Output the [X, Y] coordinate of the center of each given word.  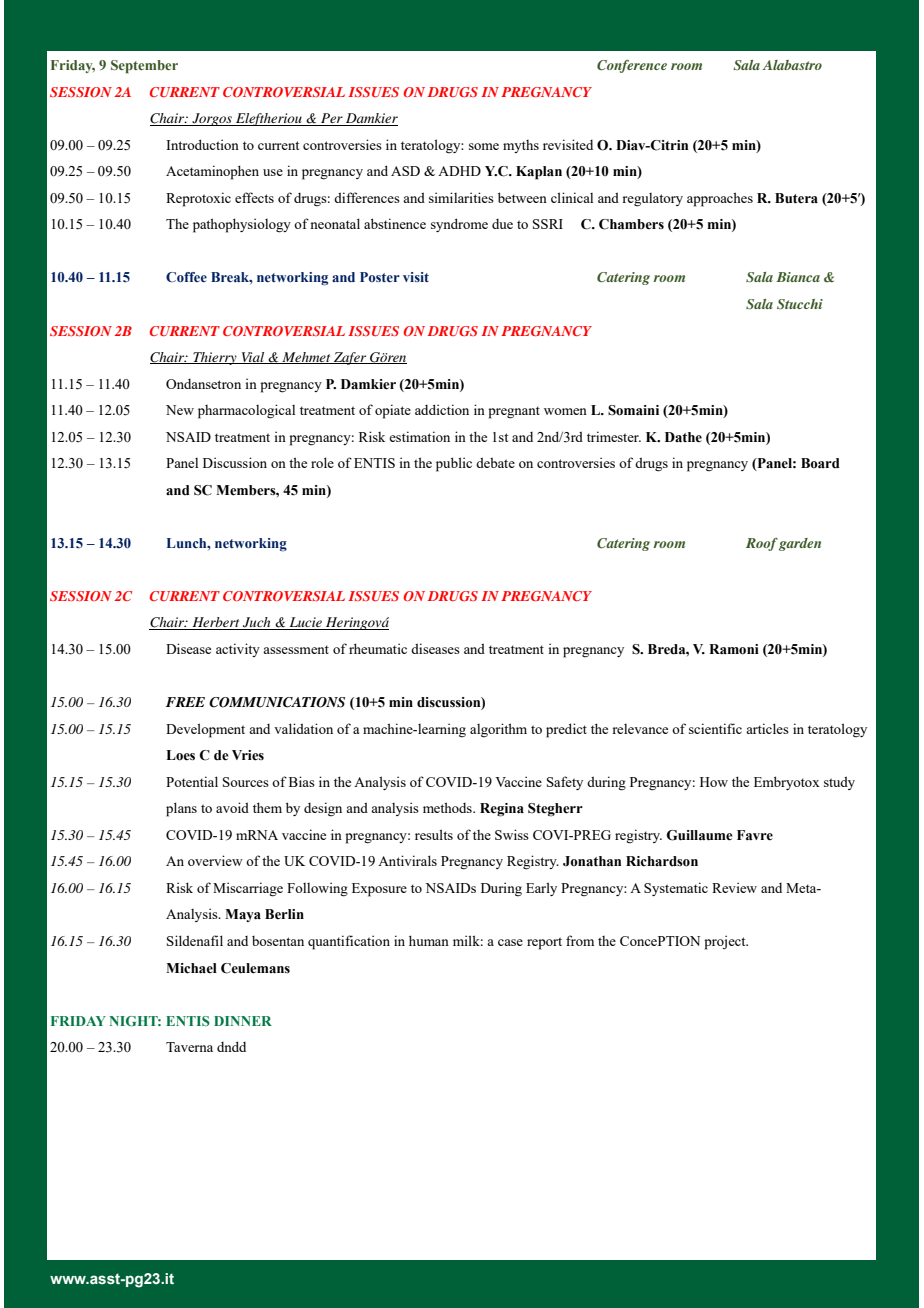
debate [495, 462]
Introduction [202, 144]
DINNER [243, 1021]
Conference [632, 66]
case [510, 942]
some [484, 146]
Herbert [216, 623]
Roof [762, 544]
